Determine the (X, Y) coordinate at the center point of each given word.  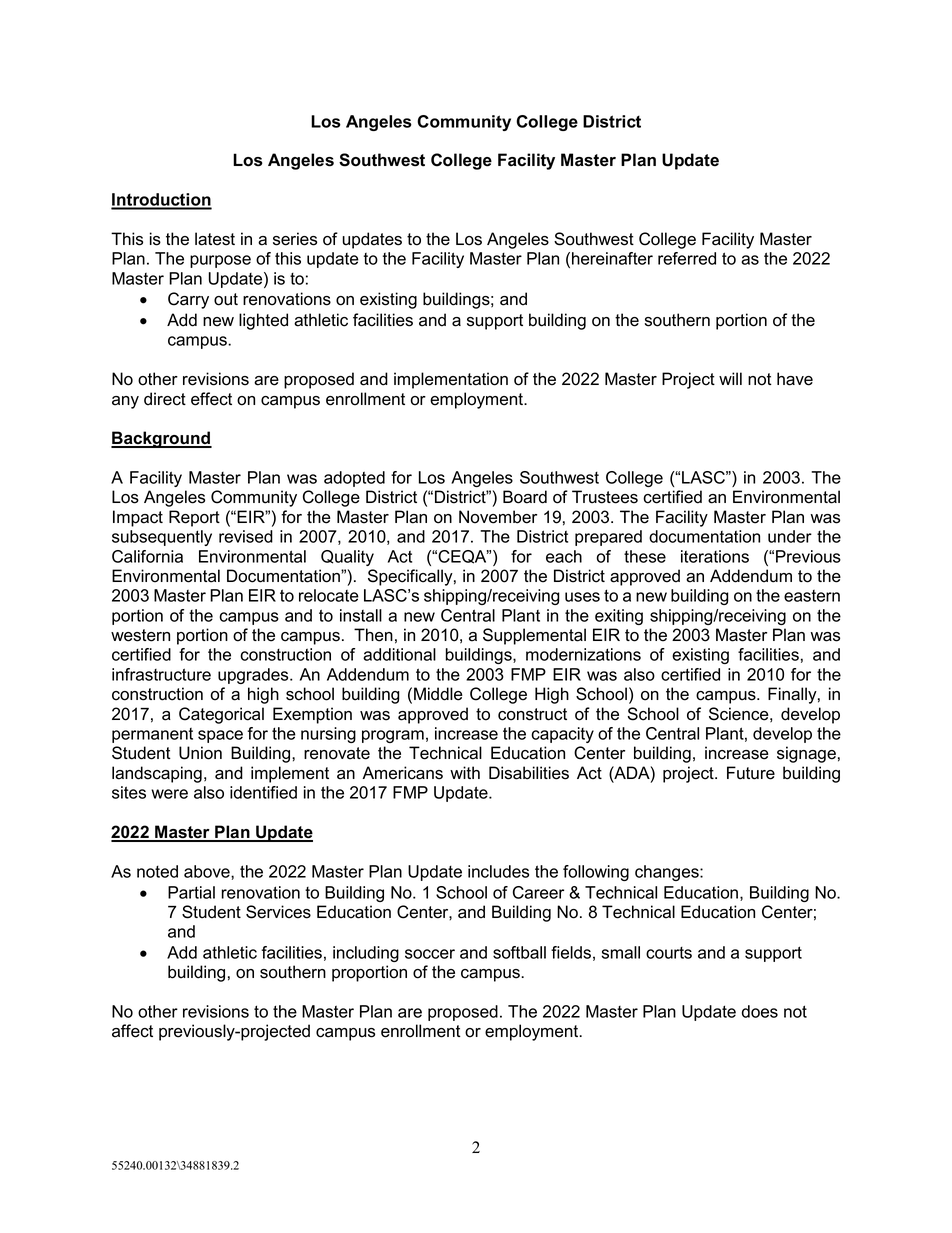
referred (687, 258)
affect (132, 1031)
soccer (430, 954)
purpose (220, 261)
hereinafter (612, 258)
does (760, 1011)
